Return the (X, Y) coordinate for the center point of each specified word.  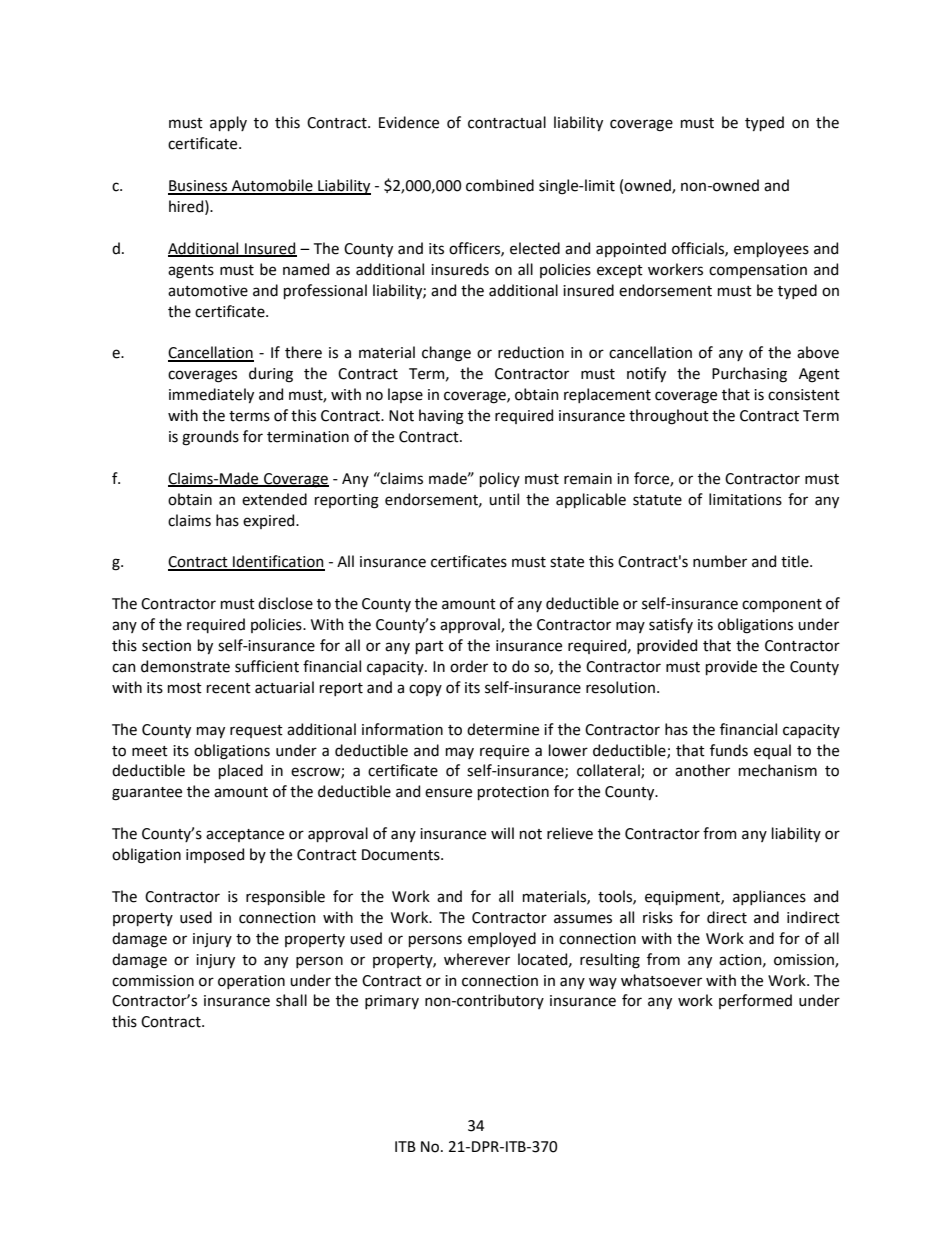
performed (755, 1001)
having (441, 417)
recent (229, 688)
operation (251, 982)
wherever (477, 959)
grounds (210, 438)
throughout (669, 417)
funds (729, 750)
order (469, 666)
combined (500, 185)
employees (771, 249)
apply (228, 123)
